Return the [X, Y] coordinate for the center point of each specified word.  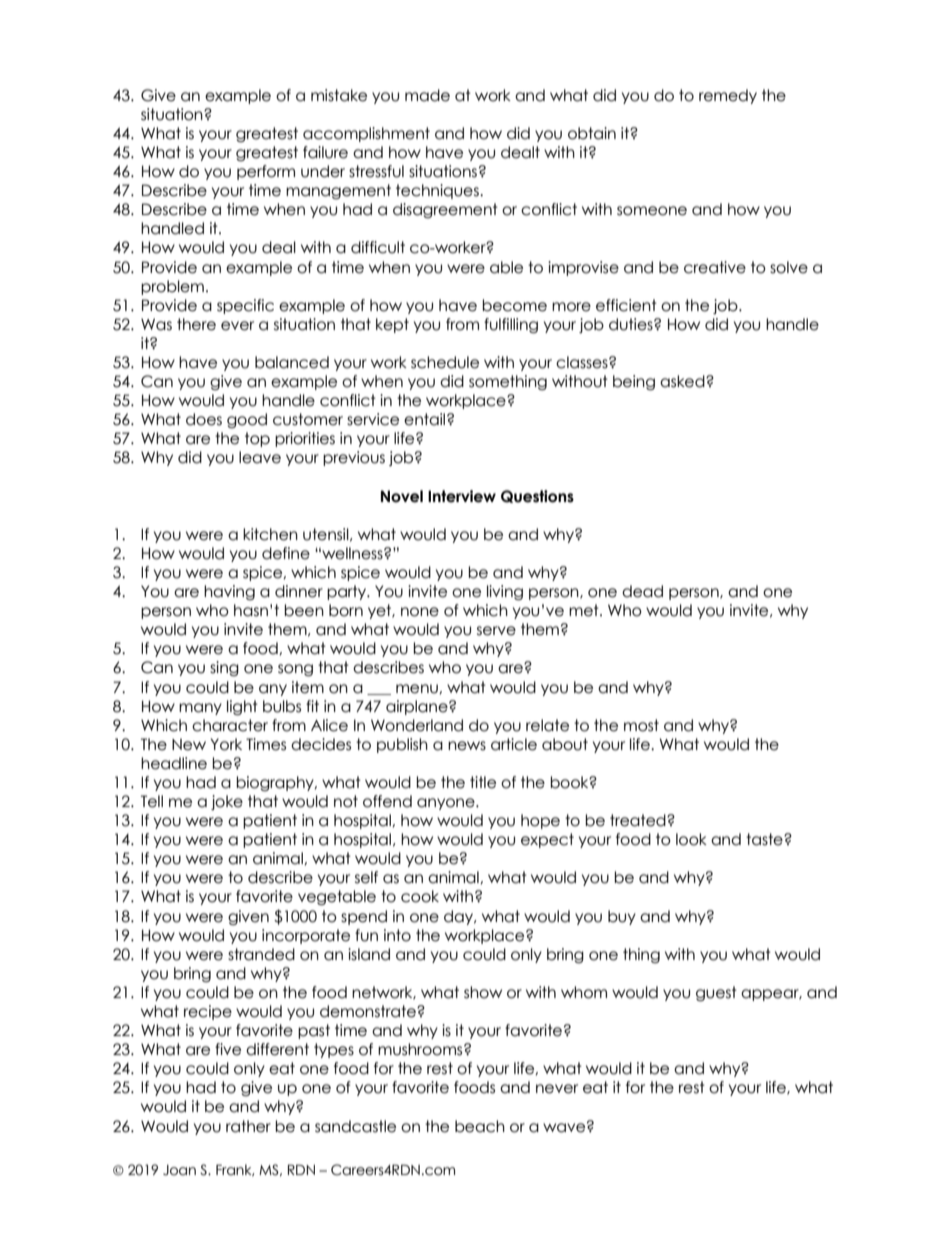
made [427, 95]
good [247, 420]
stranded [261, 954]
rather [248, 1126]
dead [642, 591]
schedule [445, 362]
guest [716, 993]
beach [480, 1126]
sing [224, 668]
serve [496, 631]
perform [266, 172]
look [691, 839]
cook [420, 896]
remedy [728, 96]
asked [683, 381]
